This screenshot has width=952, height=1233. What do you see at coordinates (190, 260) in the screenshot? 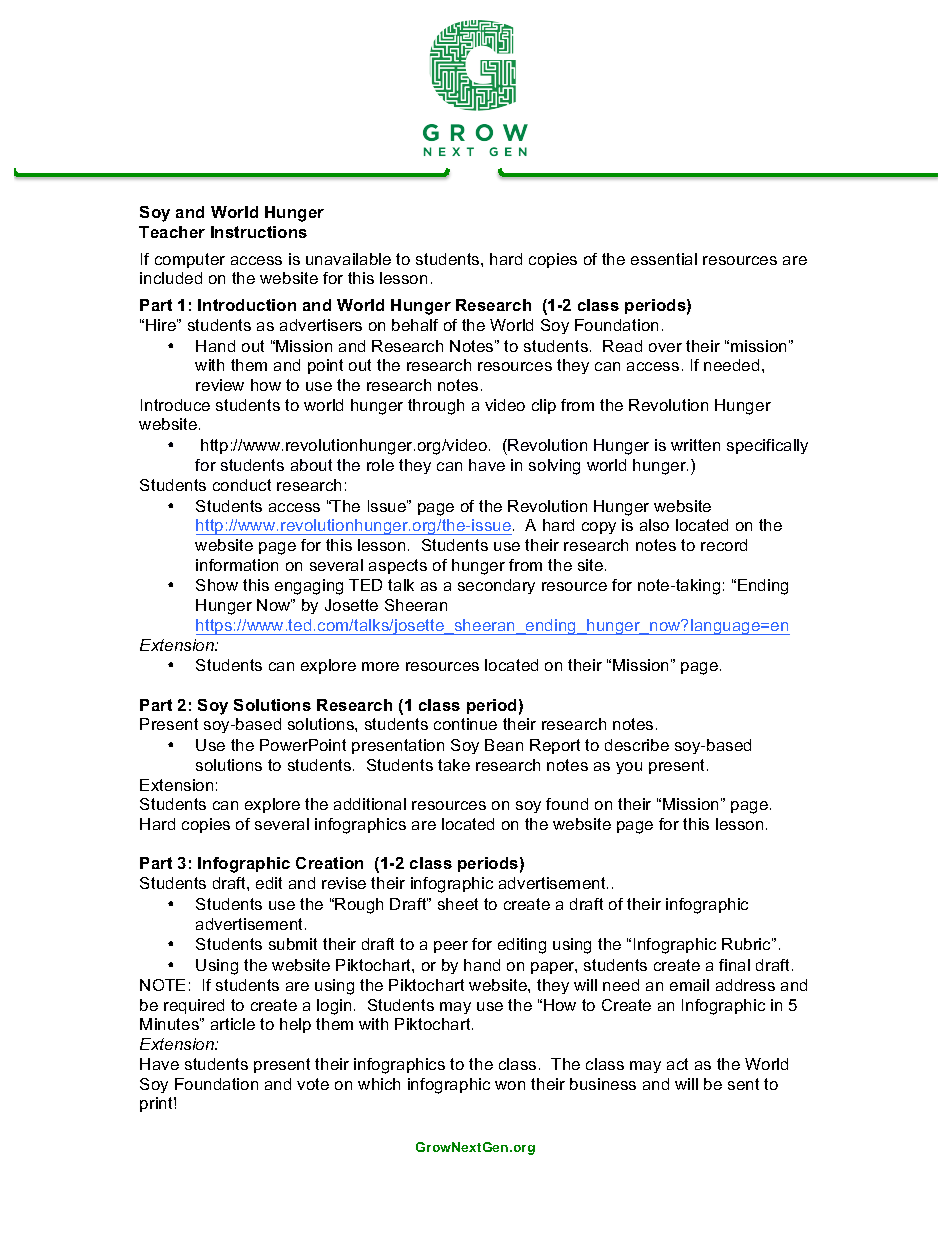
I see `computer` at bounding box center [190, 260].
